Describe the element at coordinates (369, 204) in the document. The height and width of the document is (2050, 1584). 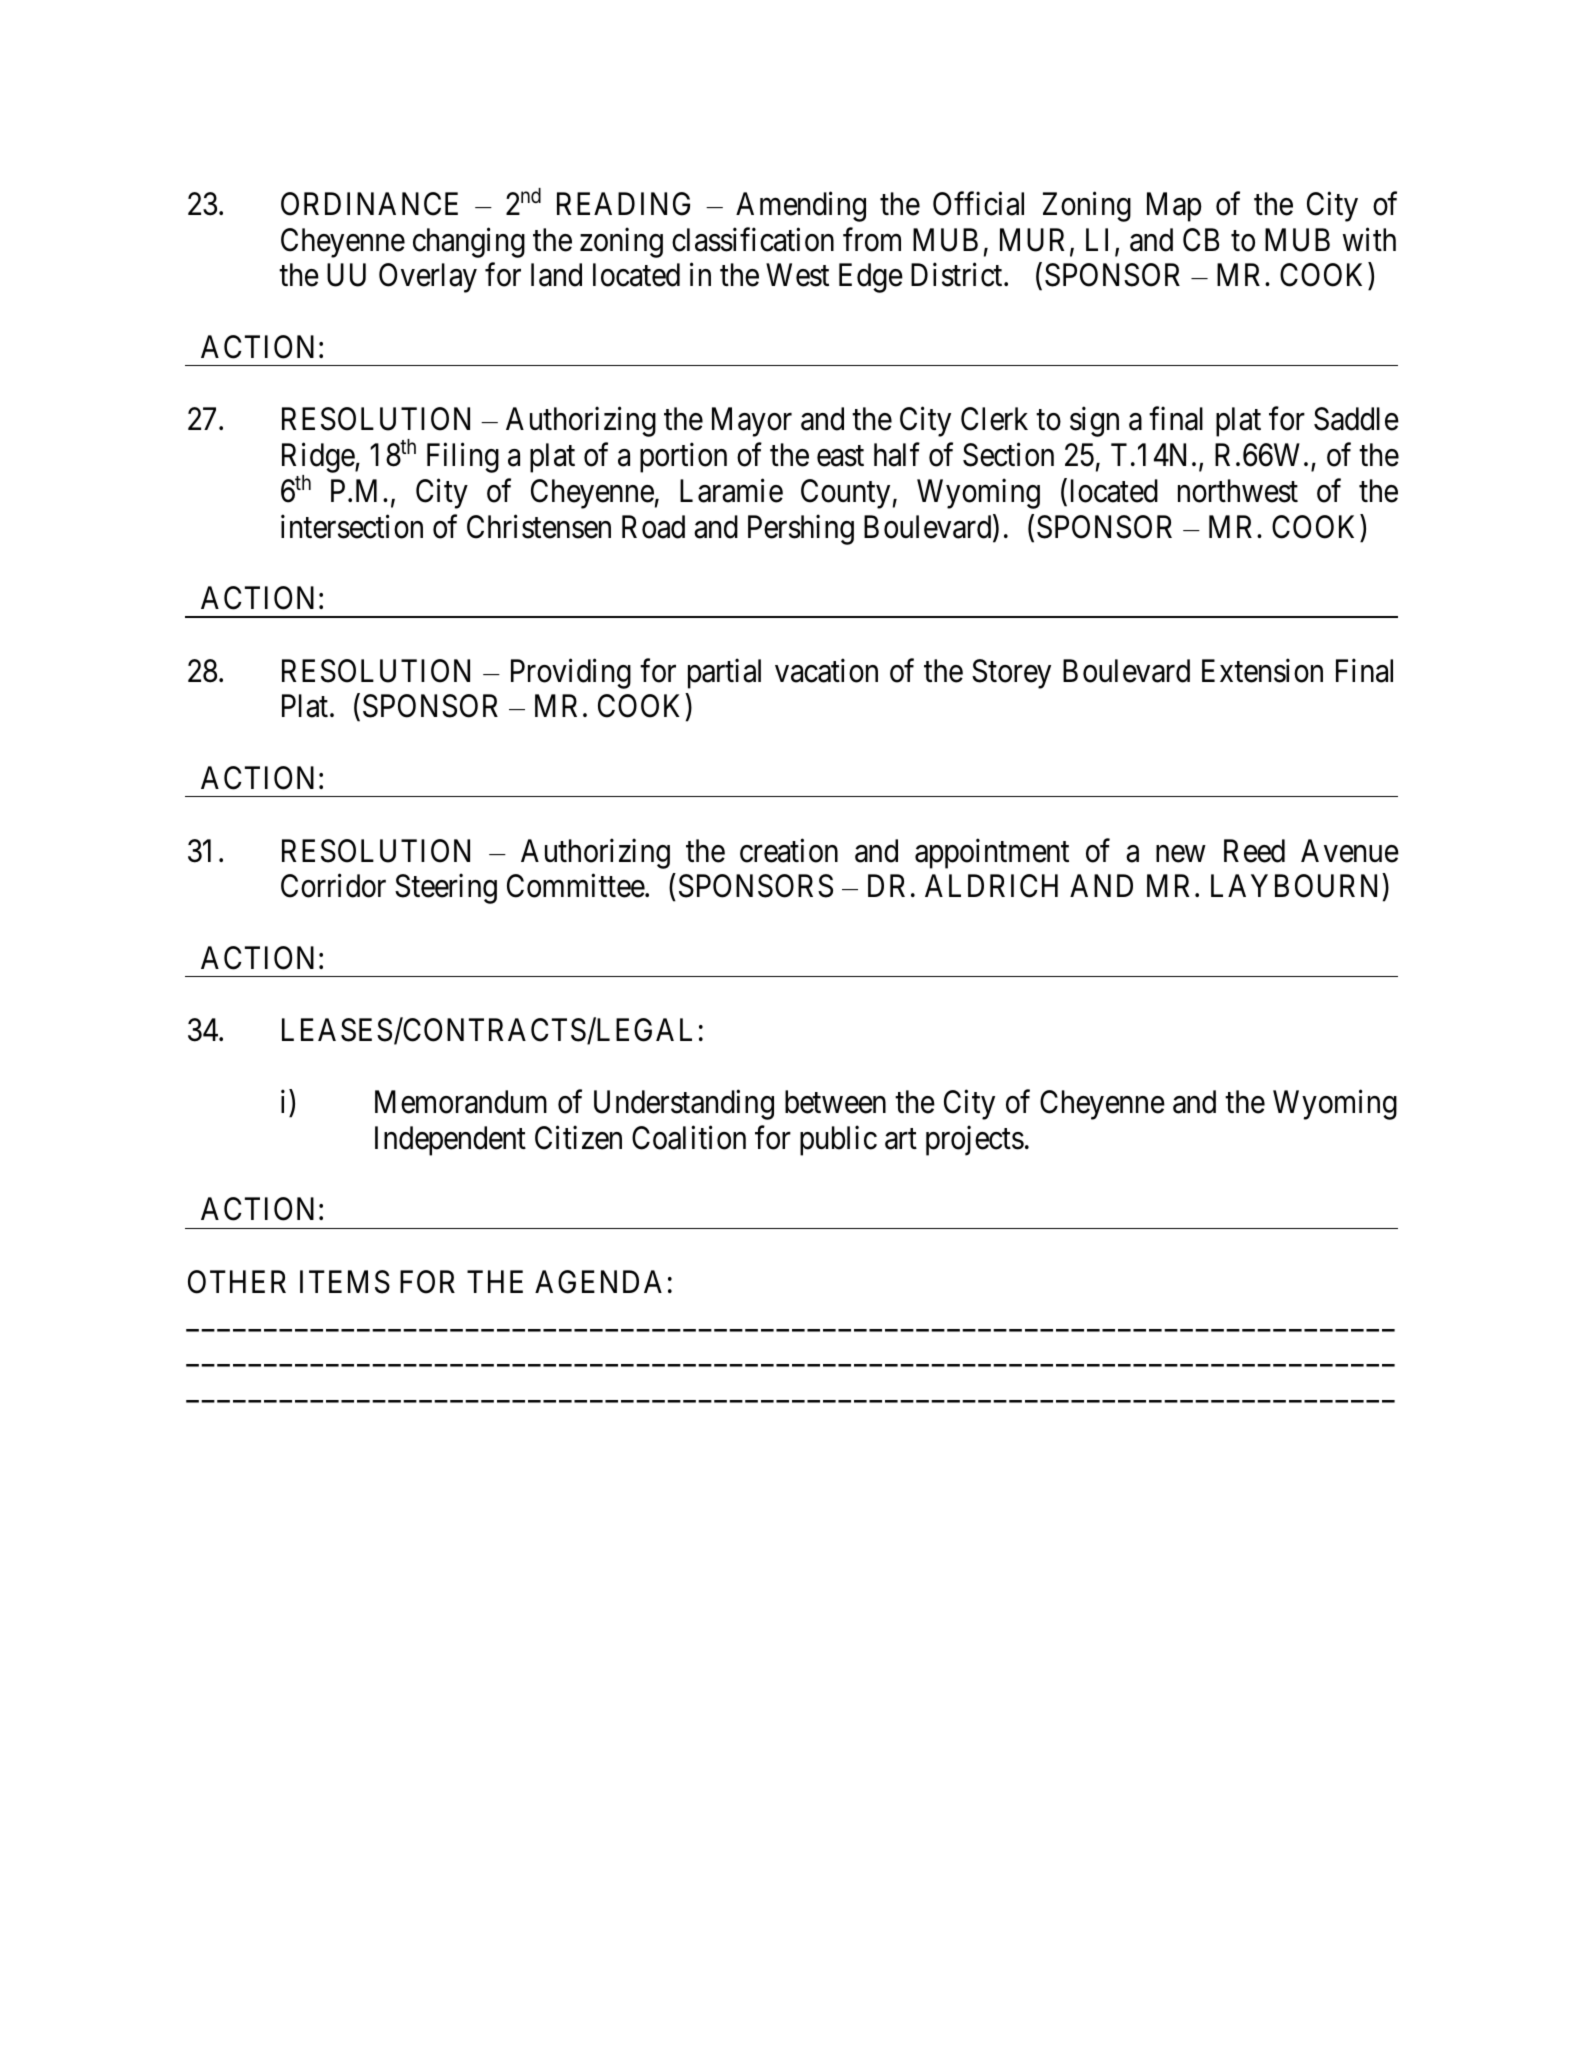
I see `ORDINANCE` at that location.
